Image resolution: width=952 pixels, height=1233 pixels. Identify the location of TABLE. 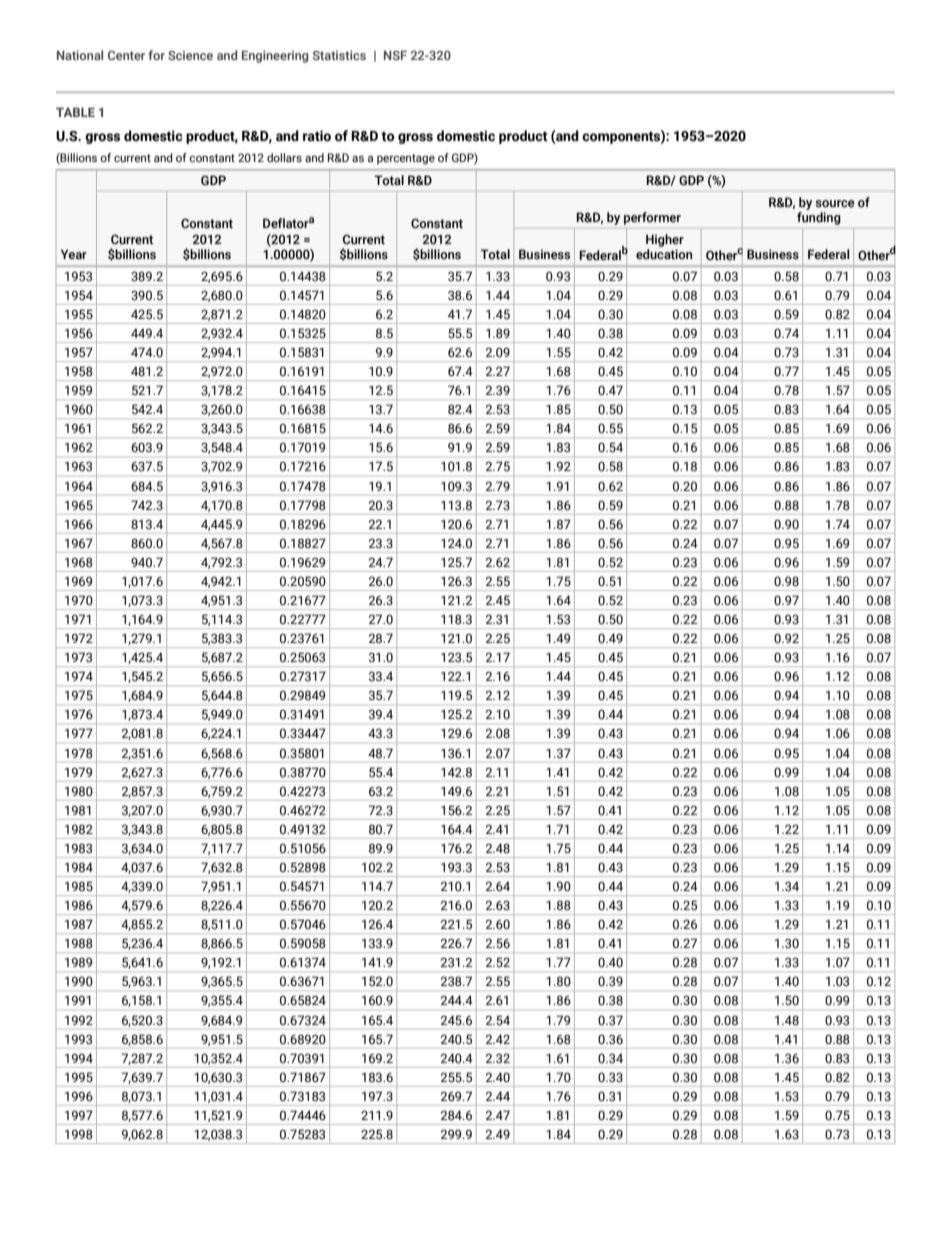
(75, 112).
